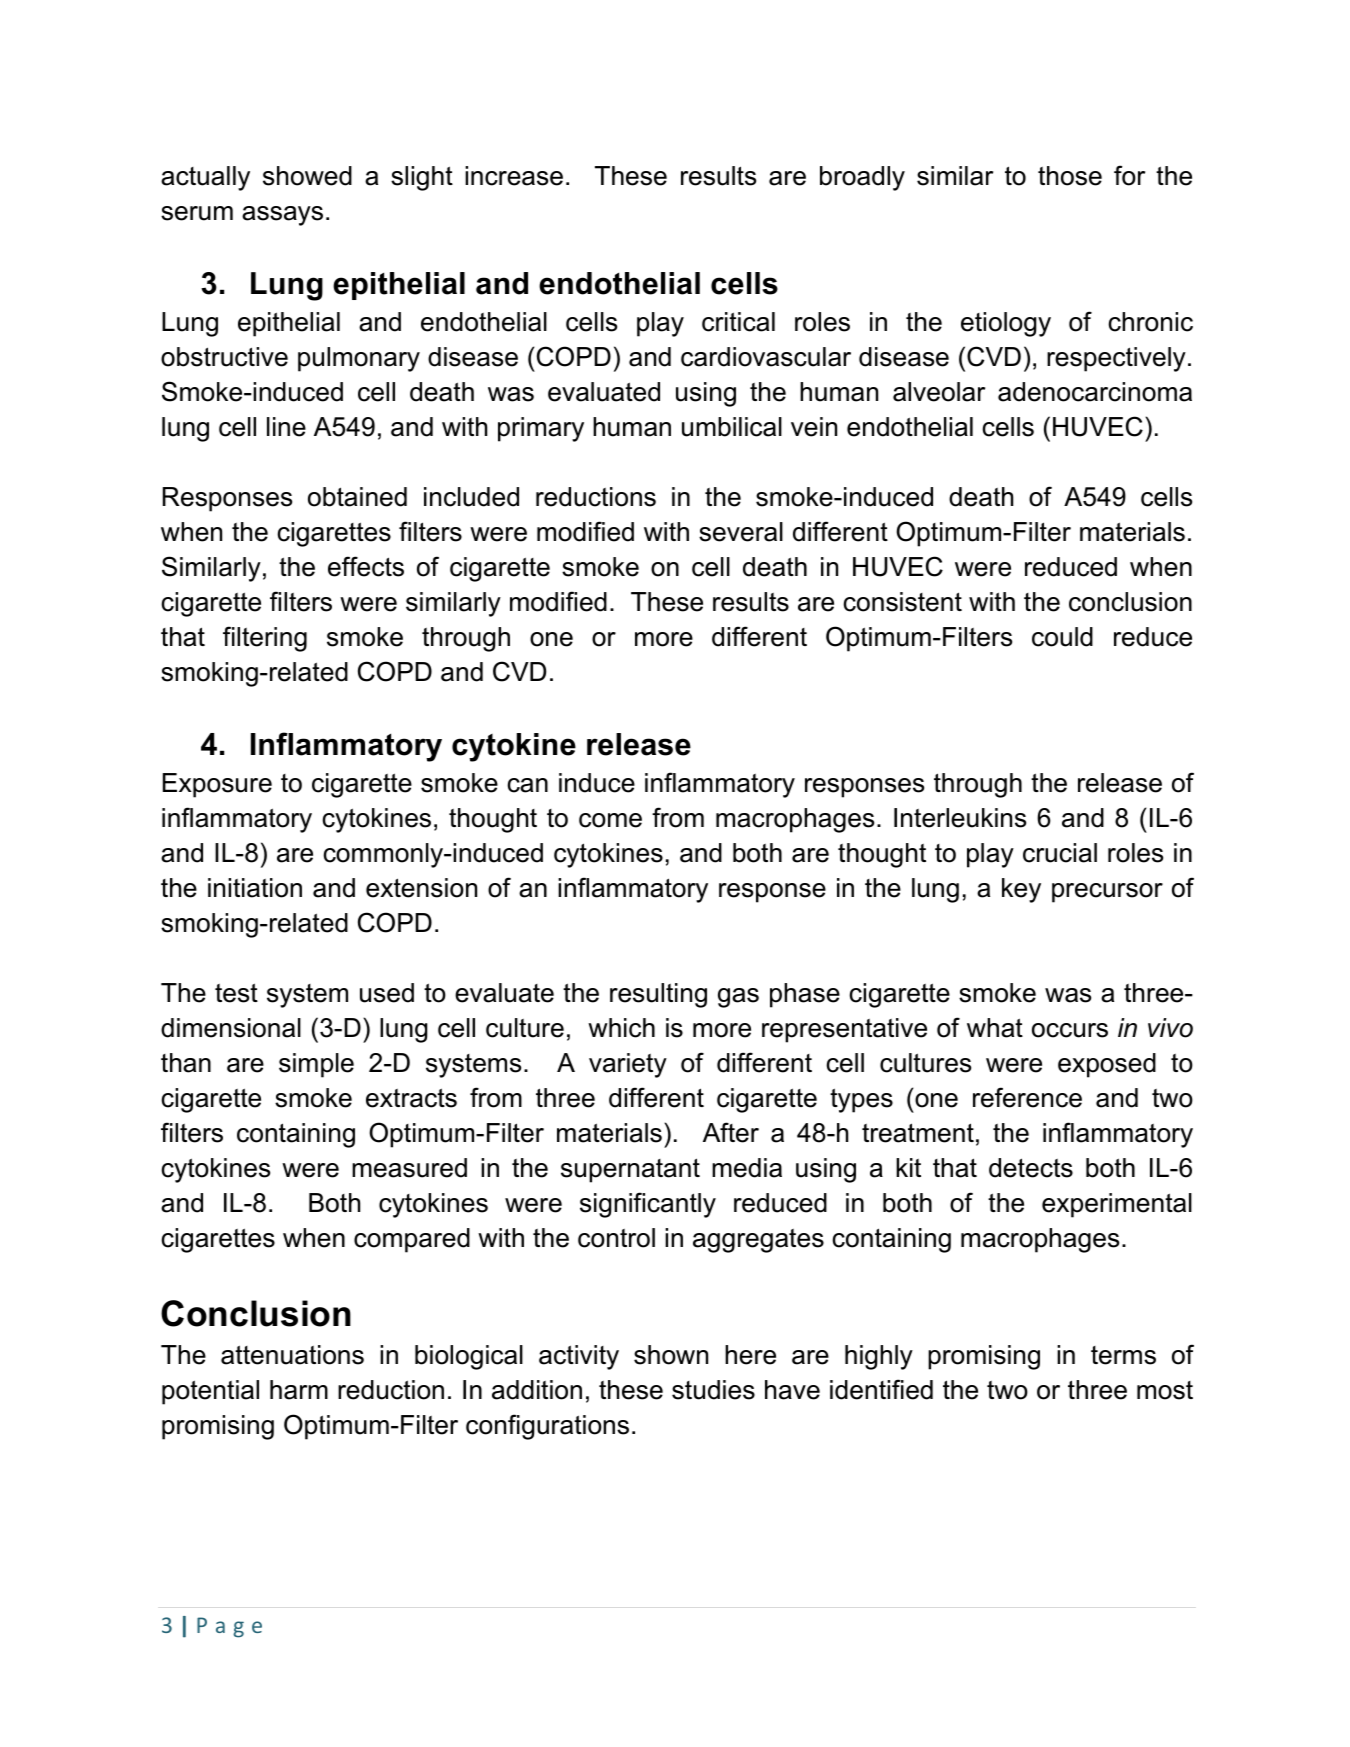 This screenshot has height=1747, width=1350. Describe the element at coordinates (960, 818) in the screenshot. I see `Interleukins` at that location.
